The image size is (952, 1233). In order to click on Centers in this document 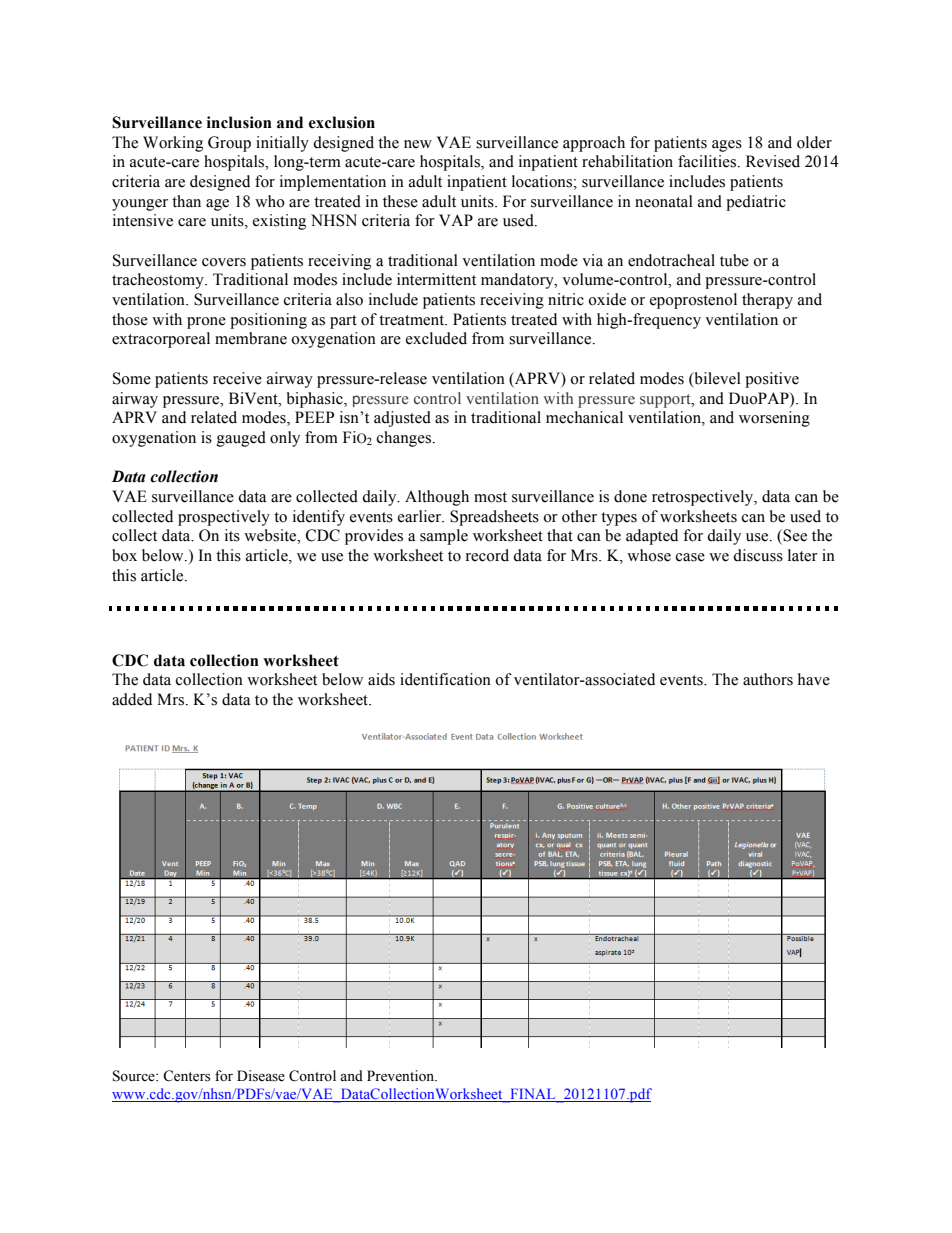, I will do `click(186, 1076)`.
